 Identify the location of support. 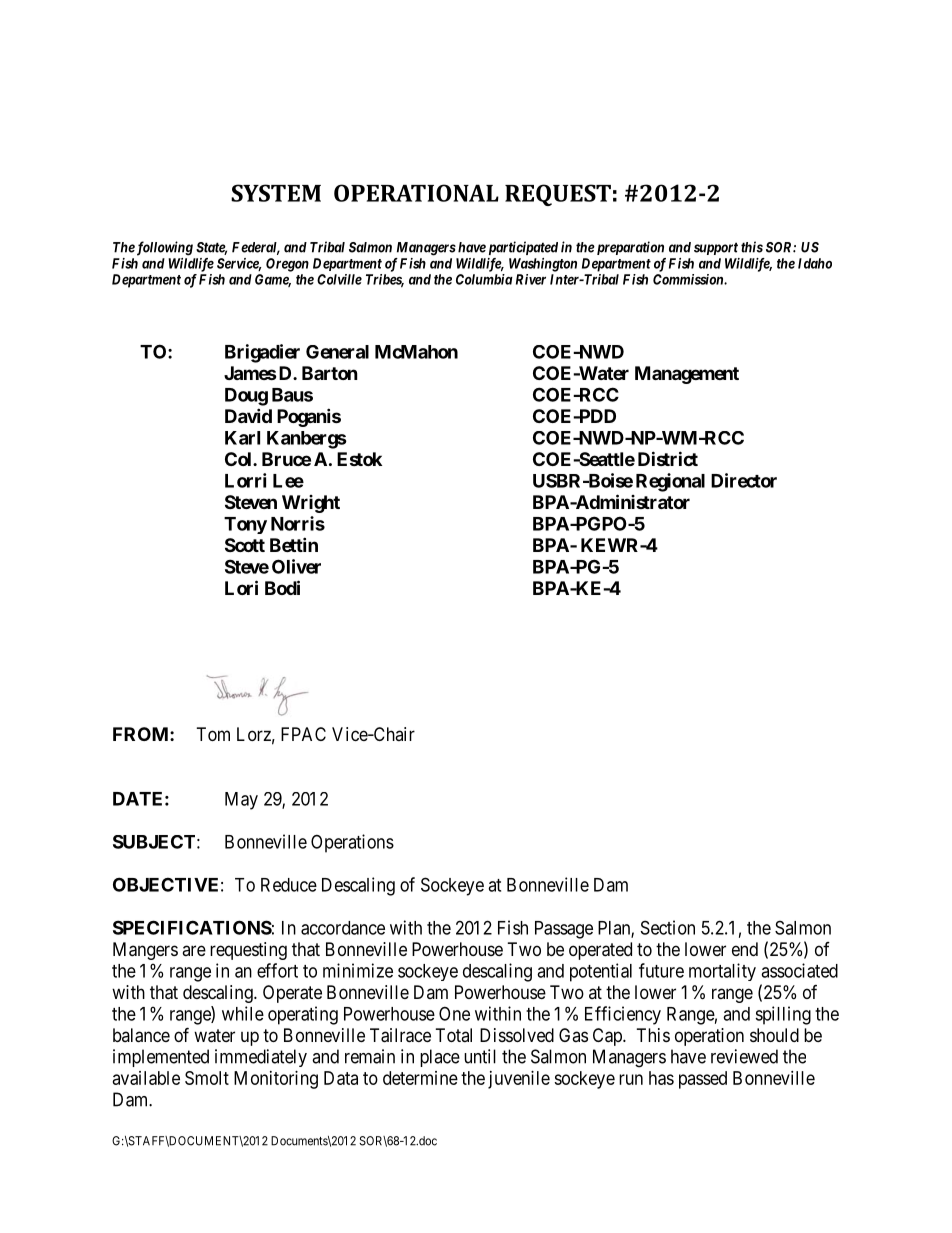
(716, 248).
